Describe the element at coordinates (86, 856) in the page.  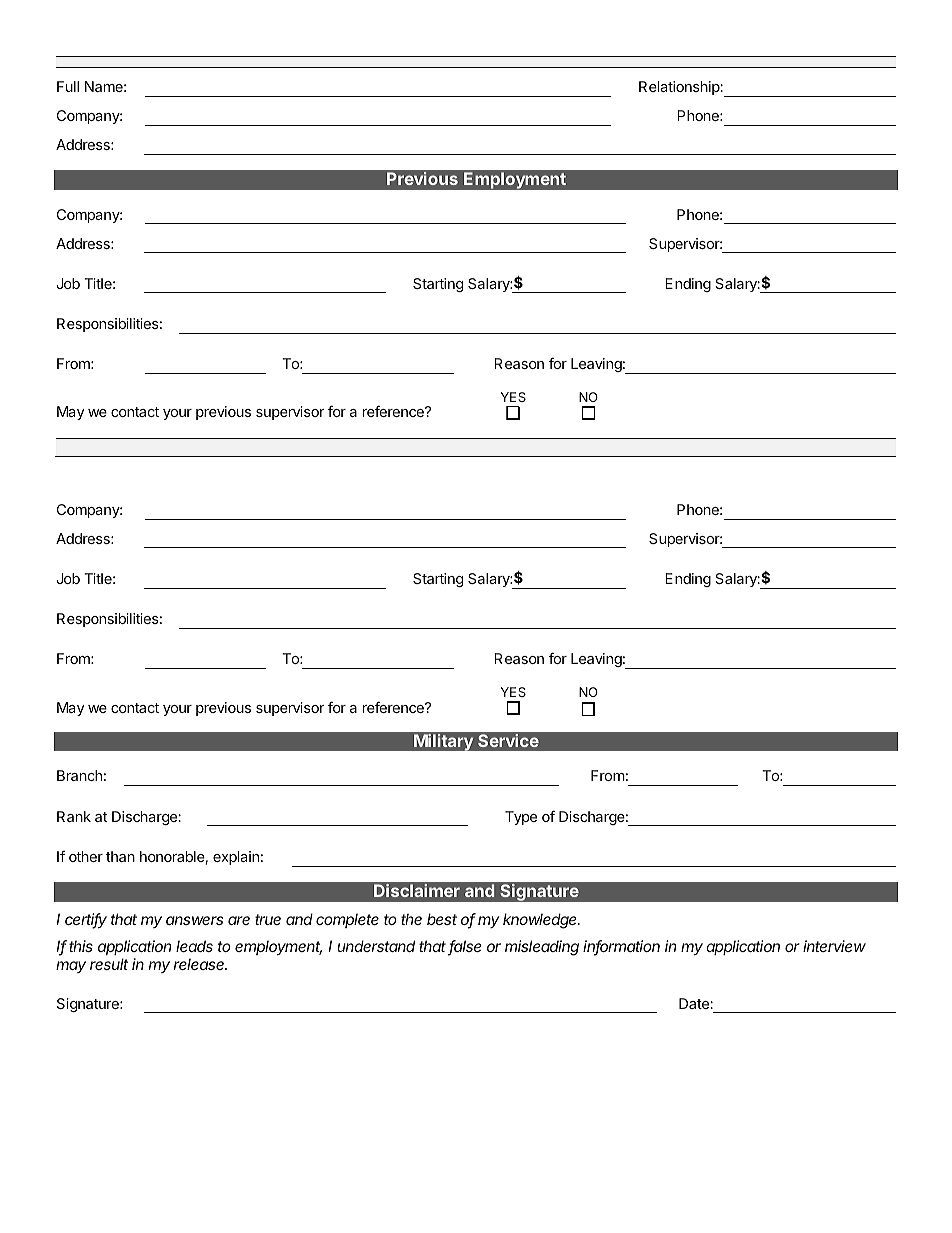
I see `other` at that location.
